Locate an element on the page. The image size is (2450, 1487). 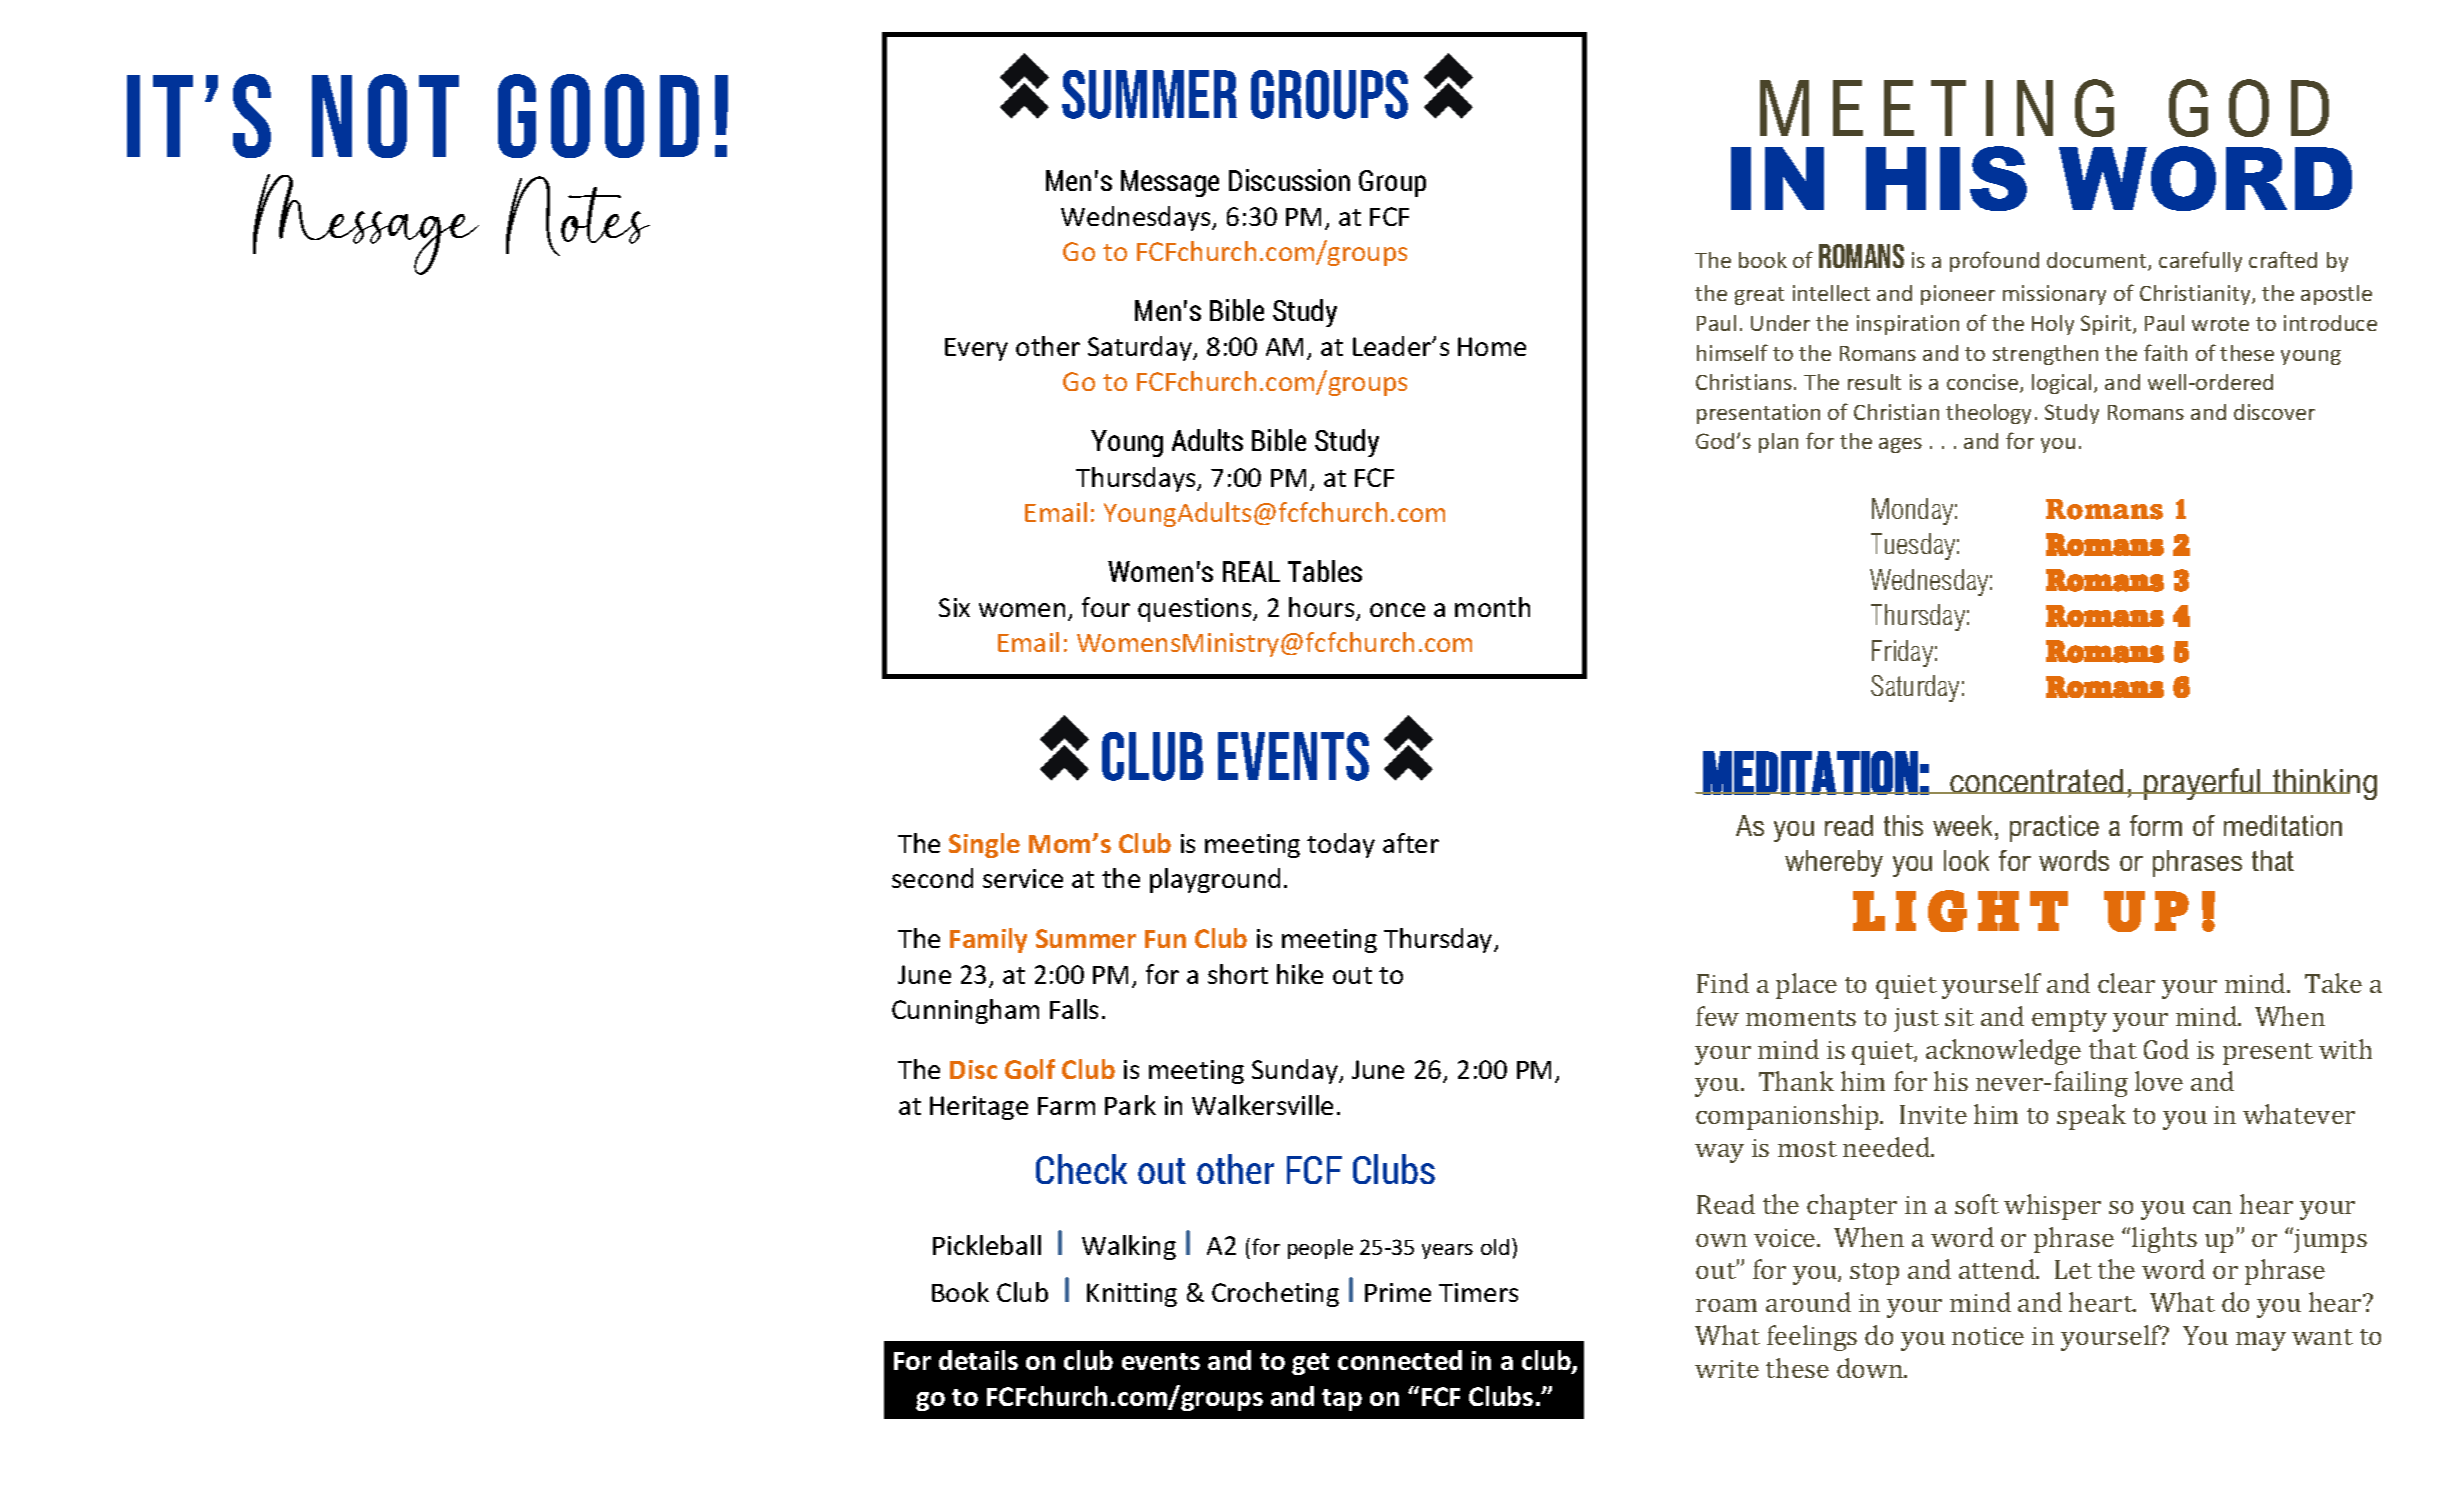
hike is located at coordinates (1300, 974).
